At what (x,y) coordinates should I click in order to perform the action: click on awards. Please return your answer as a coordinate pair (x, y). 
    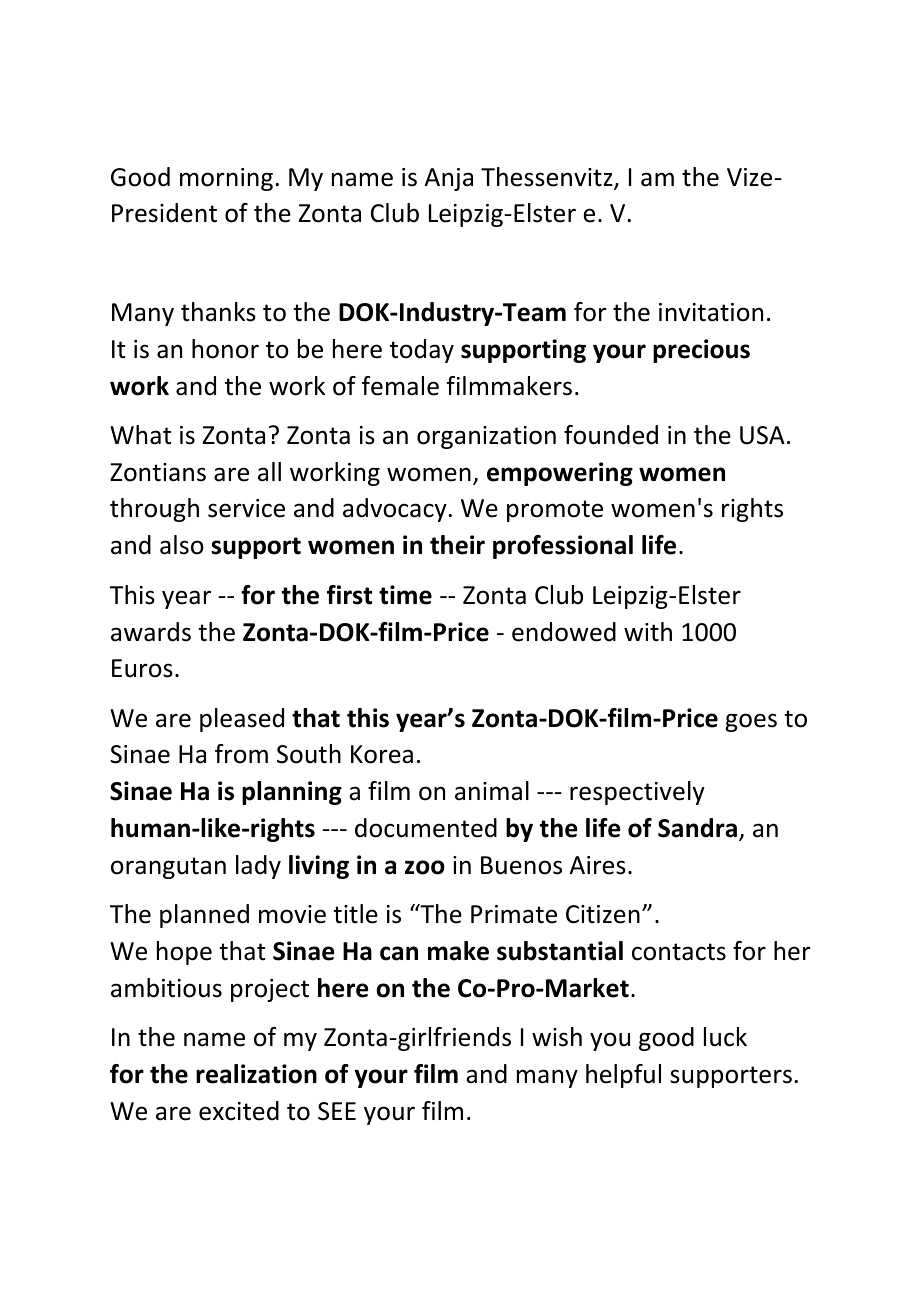
    Looking at the image, I should click on (151, 632).
